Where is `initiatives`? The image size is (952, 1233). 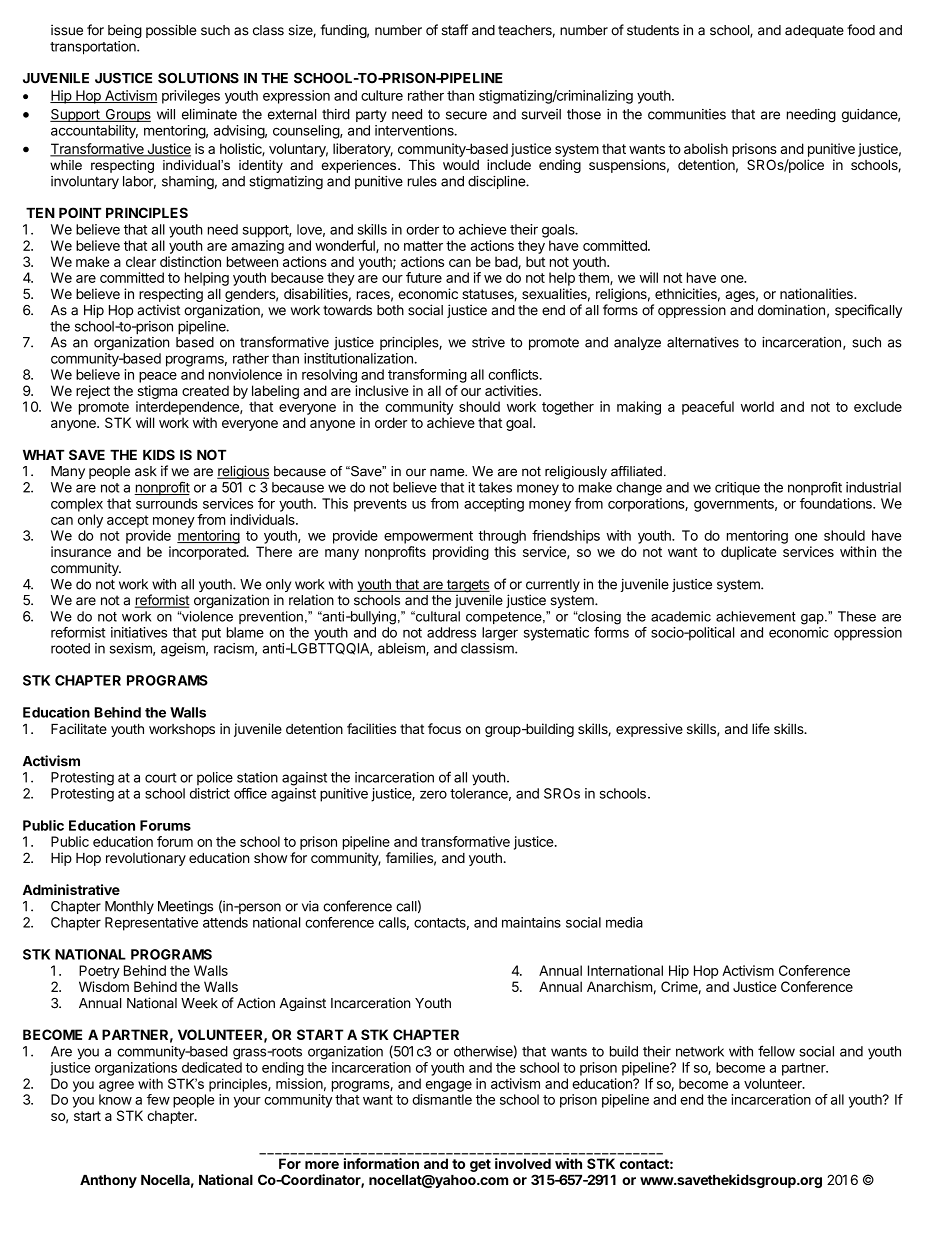 initiatives is located at coordinates (139, 632).
